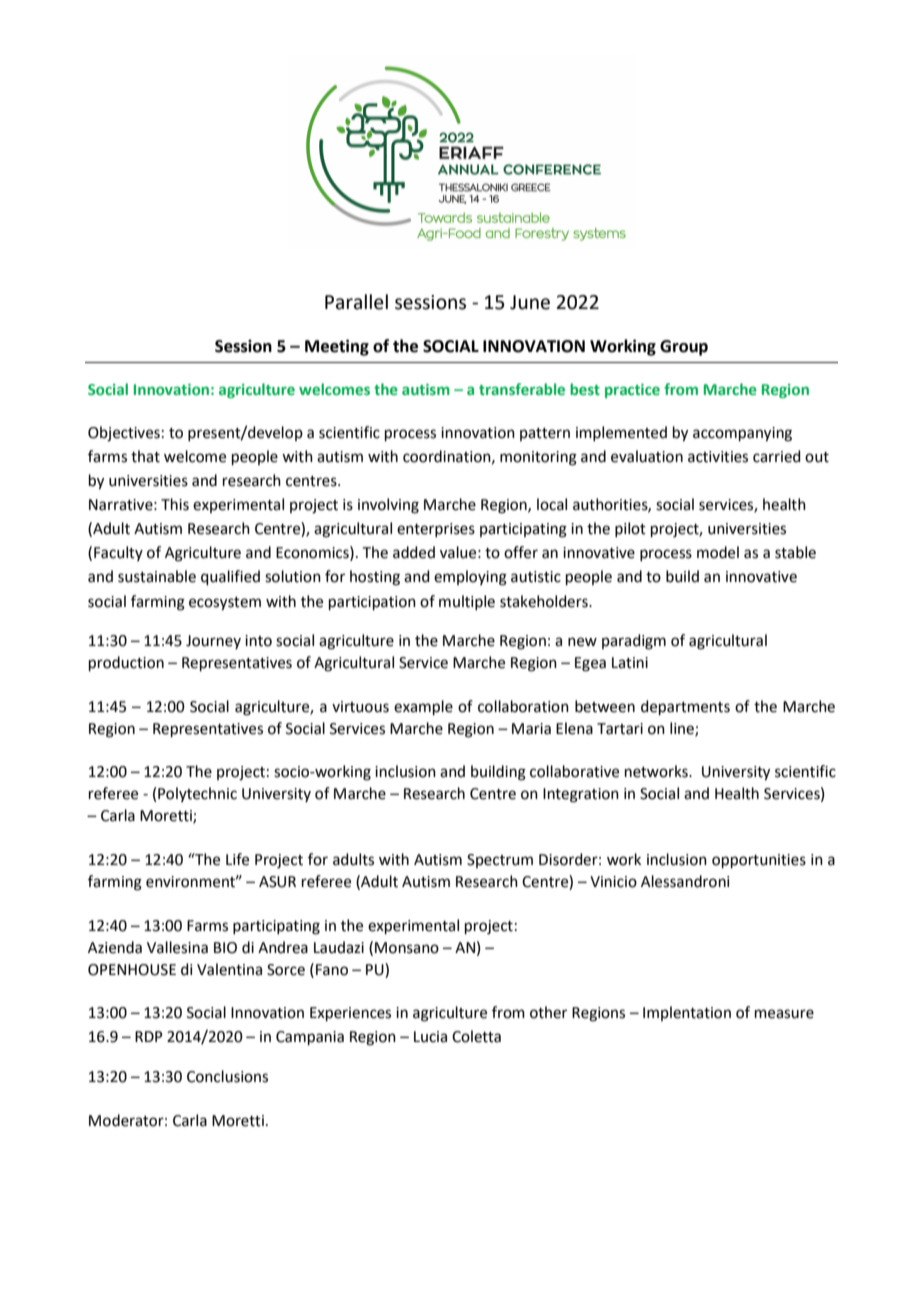 This document has width=924, height=1308. Describe the element at coordinates (436, 530) in the document. I see `enterprises` at that location.
